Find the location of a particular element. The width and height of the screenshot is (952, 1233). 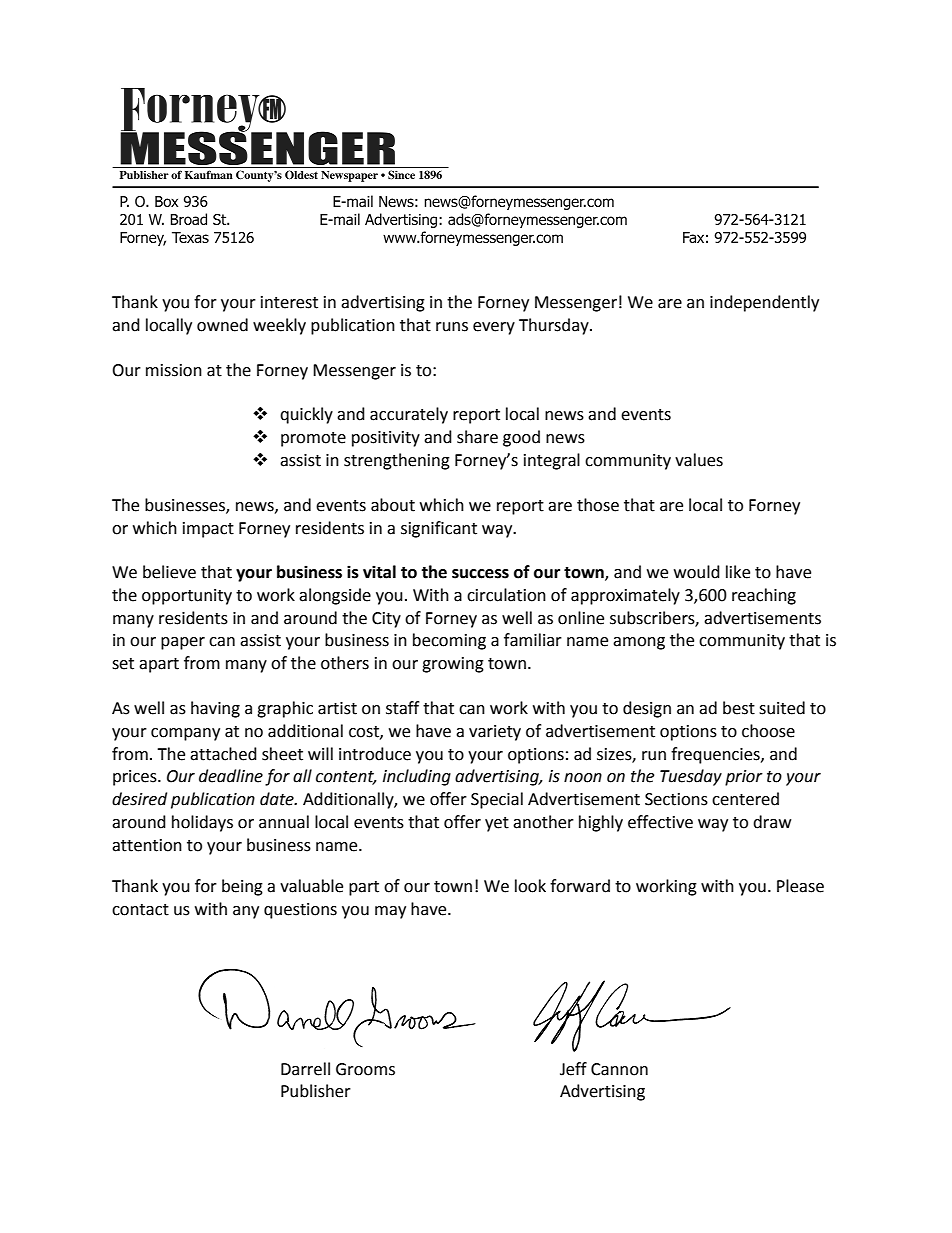

Please is located at coordinates (800, 886).
